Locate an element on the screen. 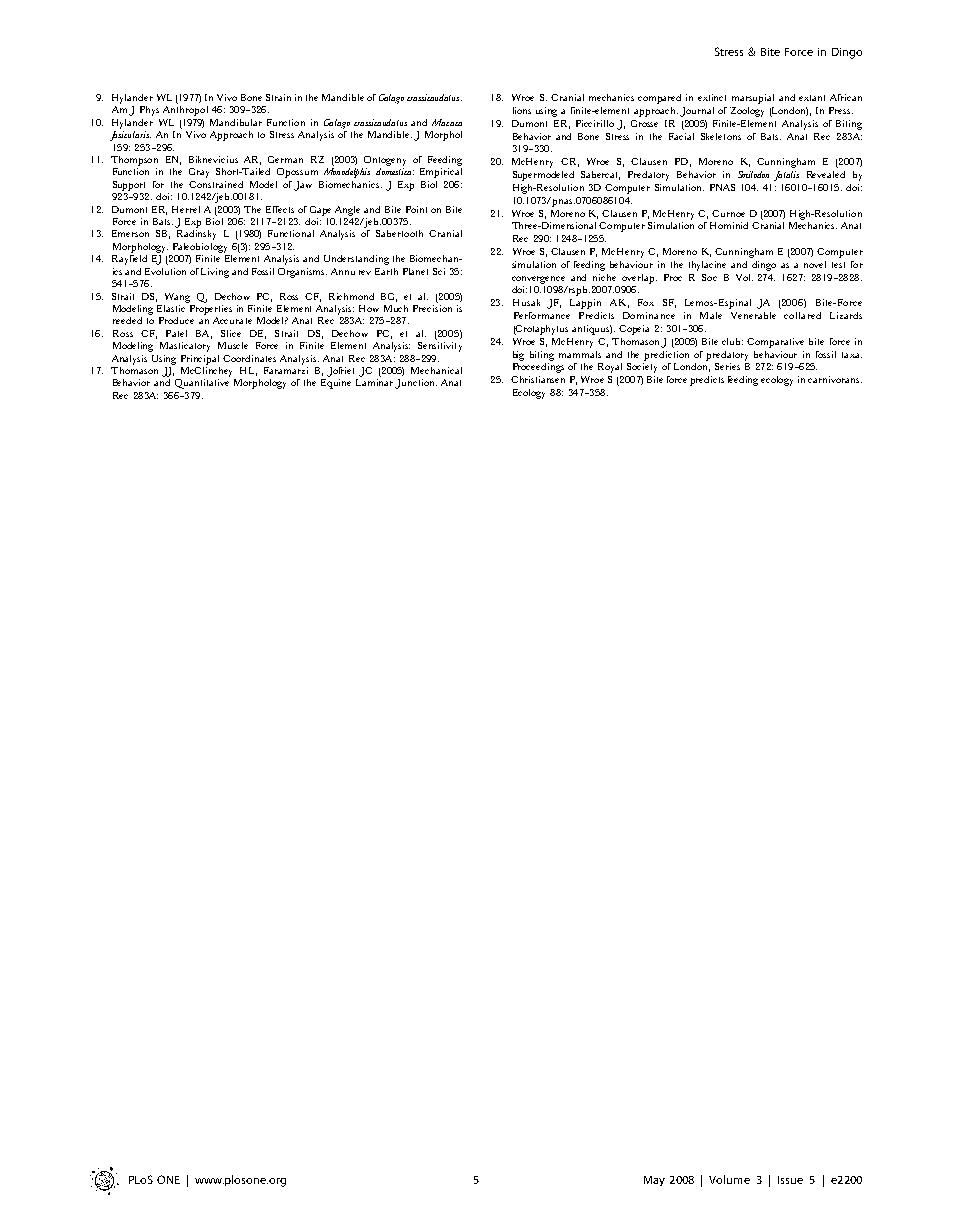  Series is located at coordinates (727, 366).
